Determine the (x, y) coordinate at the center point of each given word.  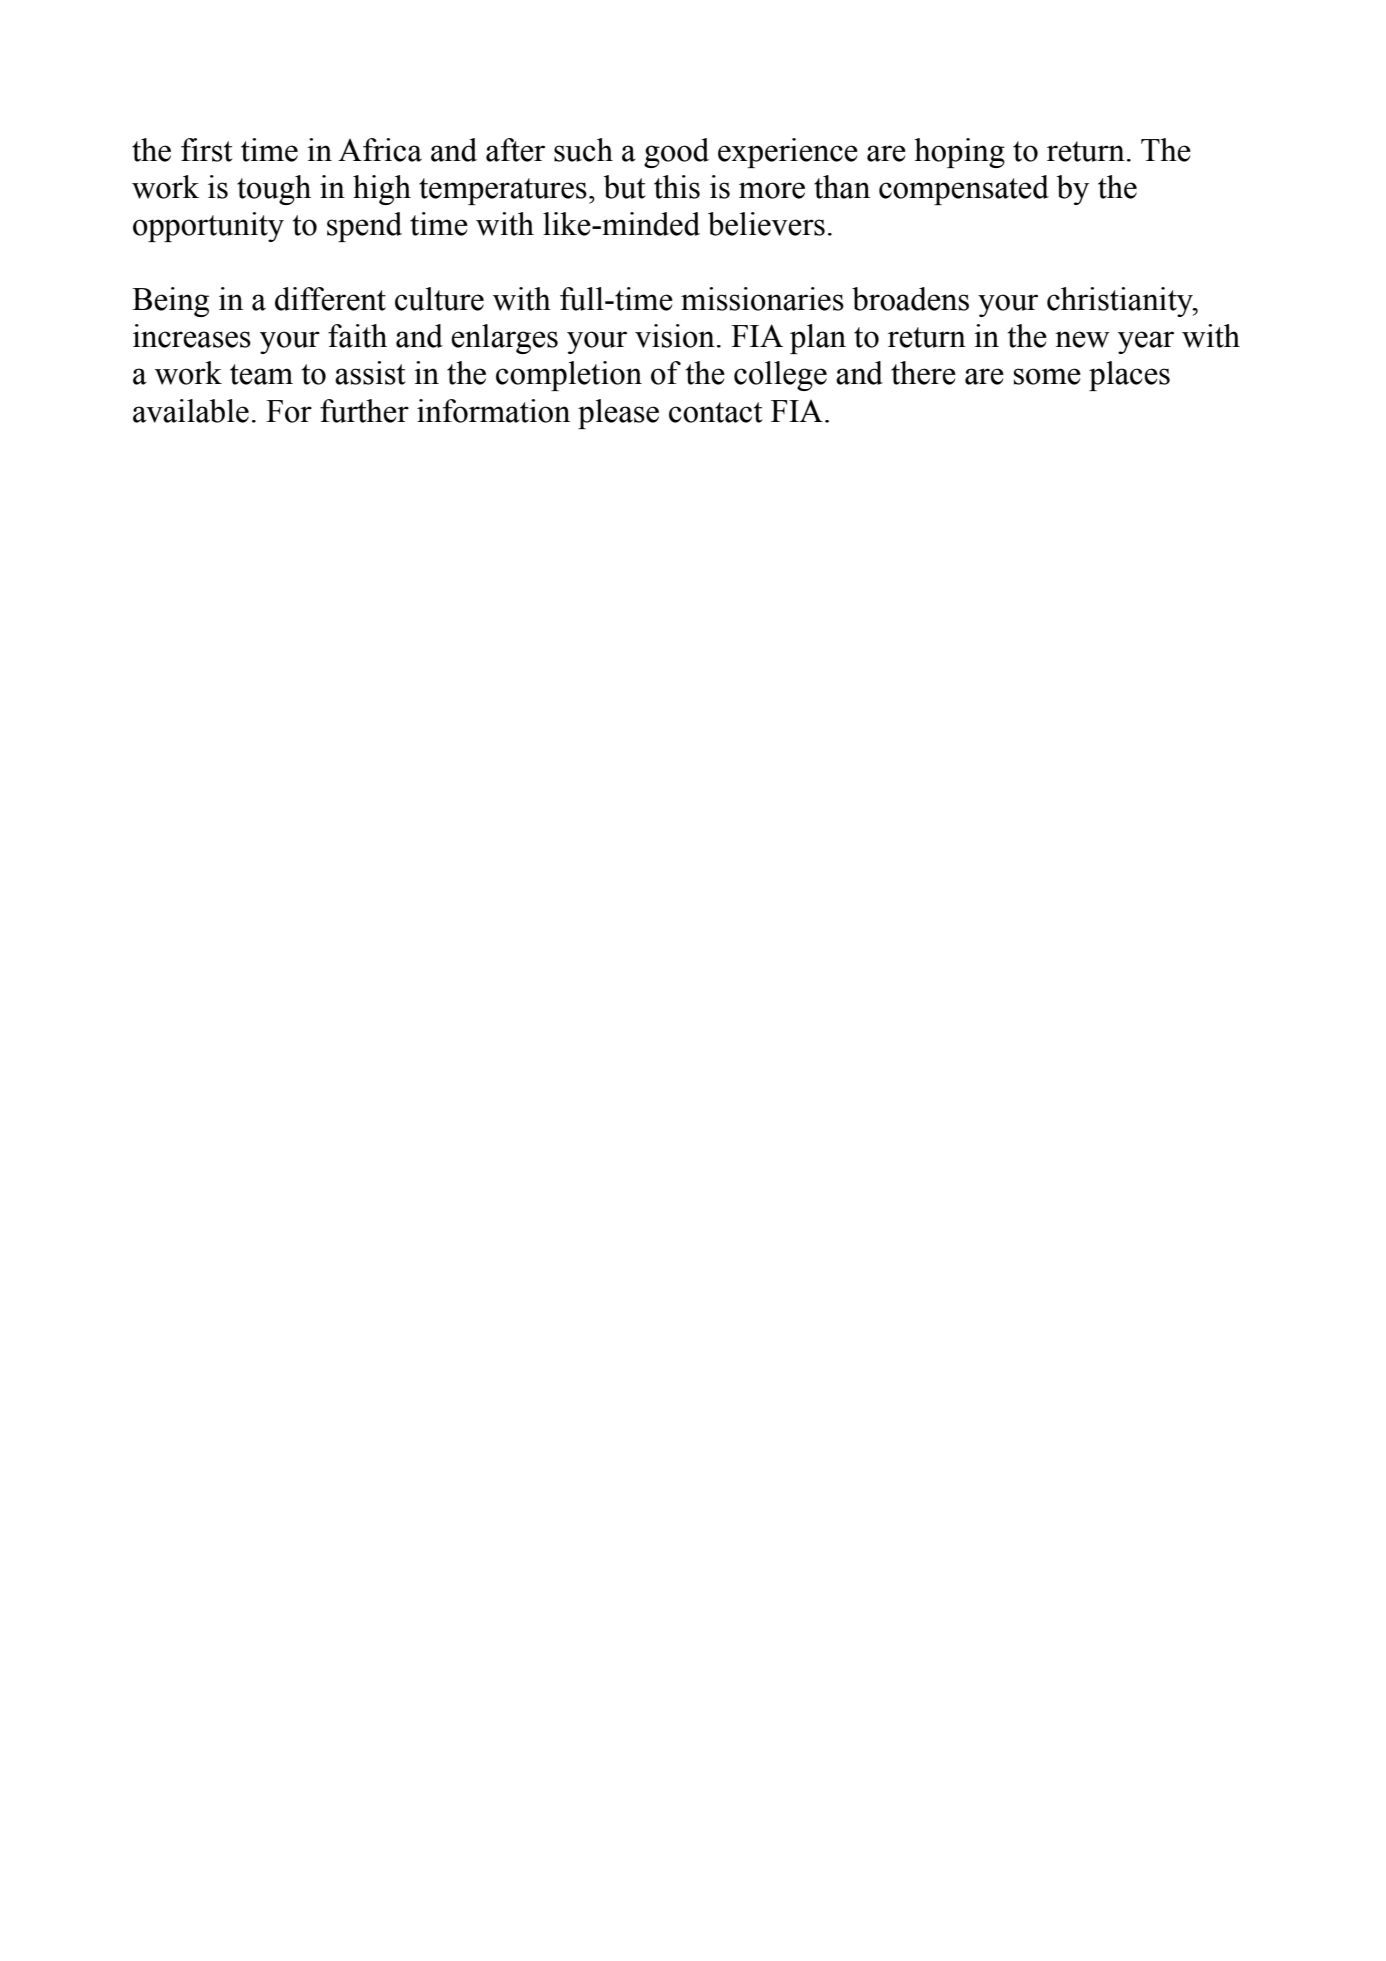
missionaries (762, 299)
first (207, 150)
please (618, 414)
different (330, 299)
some (1047, 376)
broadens (910, 299)
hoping (959, 153)
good (676, 153)
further (364, 411)
